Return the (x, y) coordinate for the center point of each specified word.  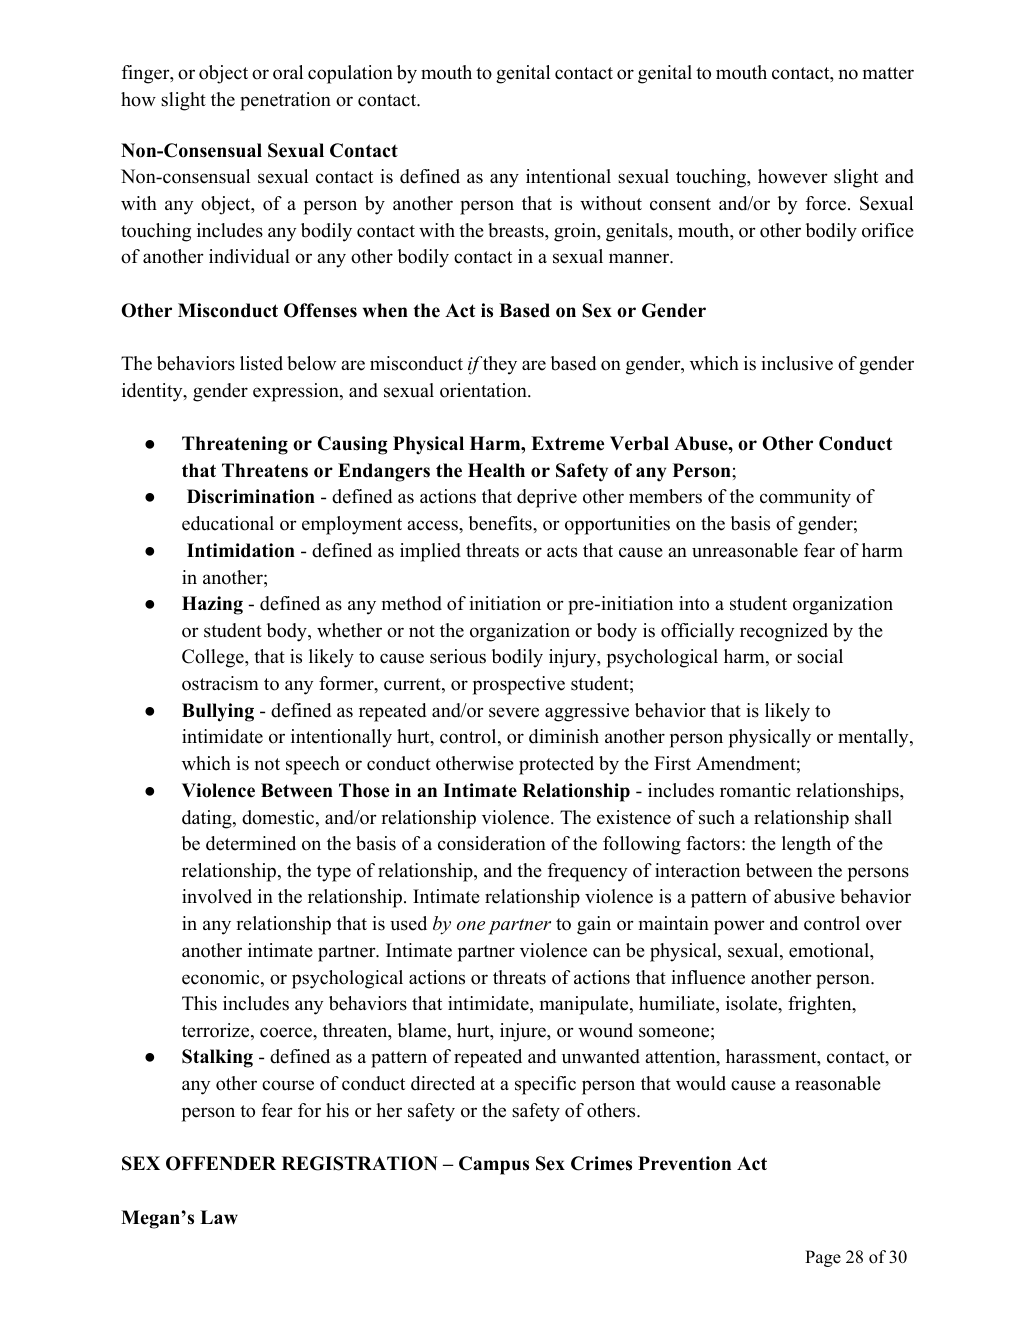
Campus (494, 1165)
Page (823, 1258)
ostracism (220, 683)
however (793, 176)
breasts (517, 230)
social (820, 656)
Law (219, 1217)
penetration (285, 101)
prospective (519, 685)
